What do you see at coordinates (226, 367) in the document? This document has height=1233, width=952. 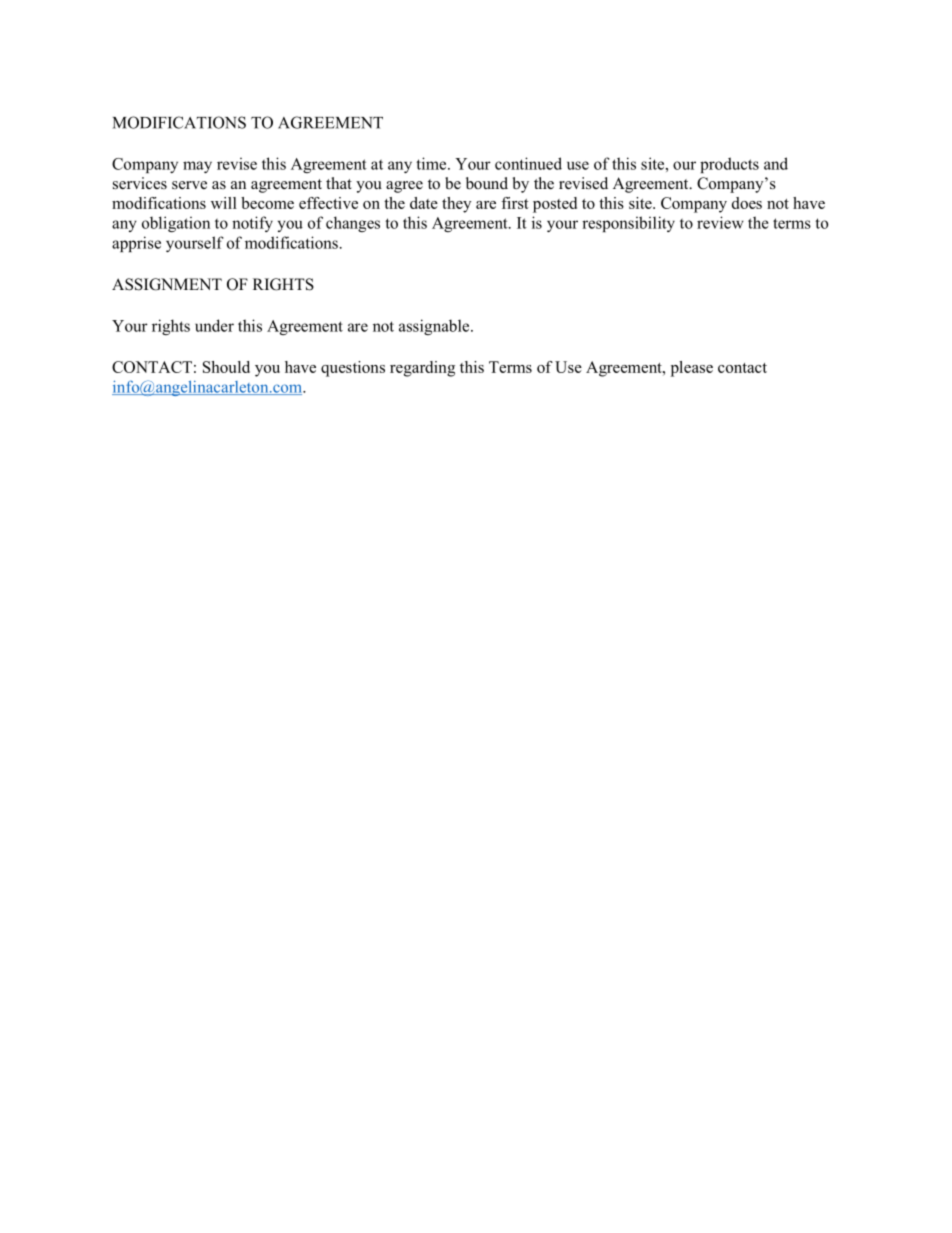 I see `Should` at bounding box center [226, 367].
